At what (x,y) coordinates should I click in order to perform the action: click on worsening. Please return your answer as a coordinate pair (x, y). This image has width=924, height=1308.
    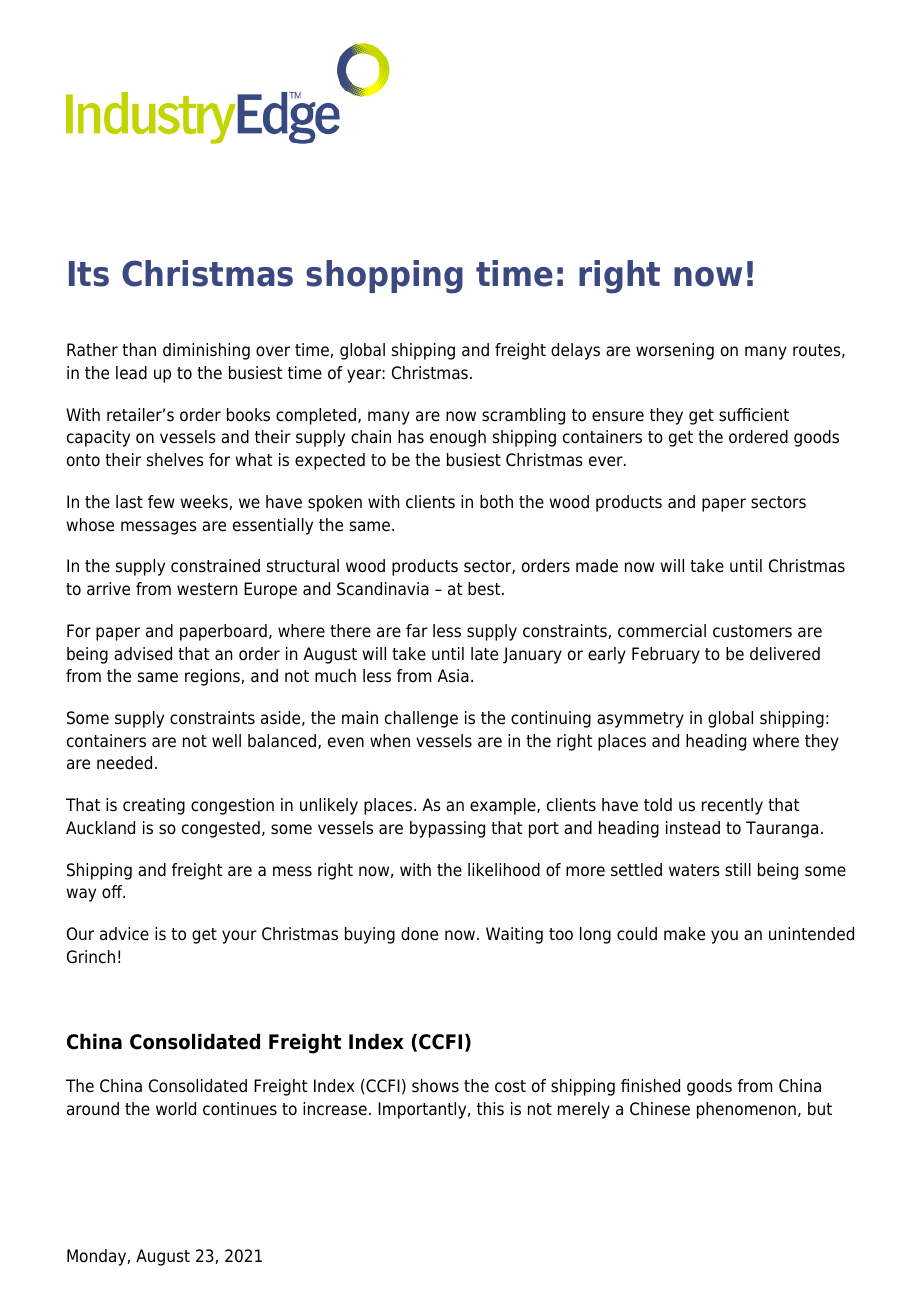
    Looking at the image, I should click on (675, 351).
